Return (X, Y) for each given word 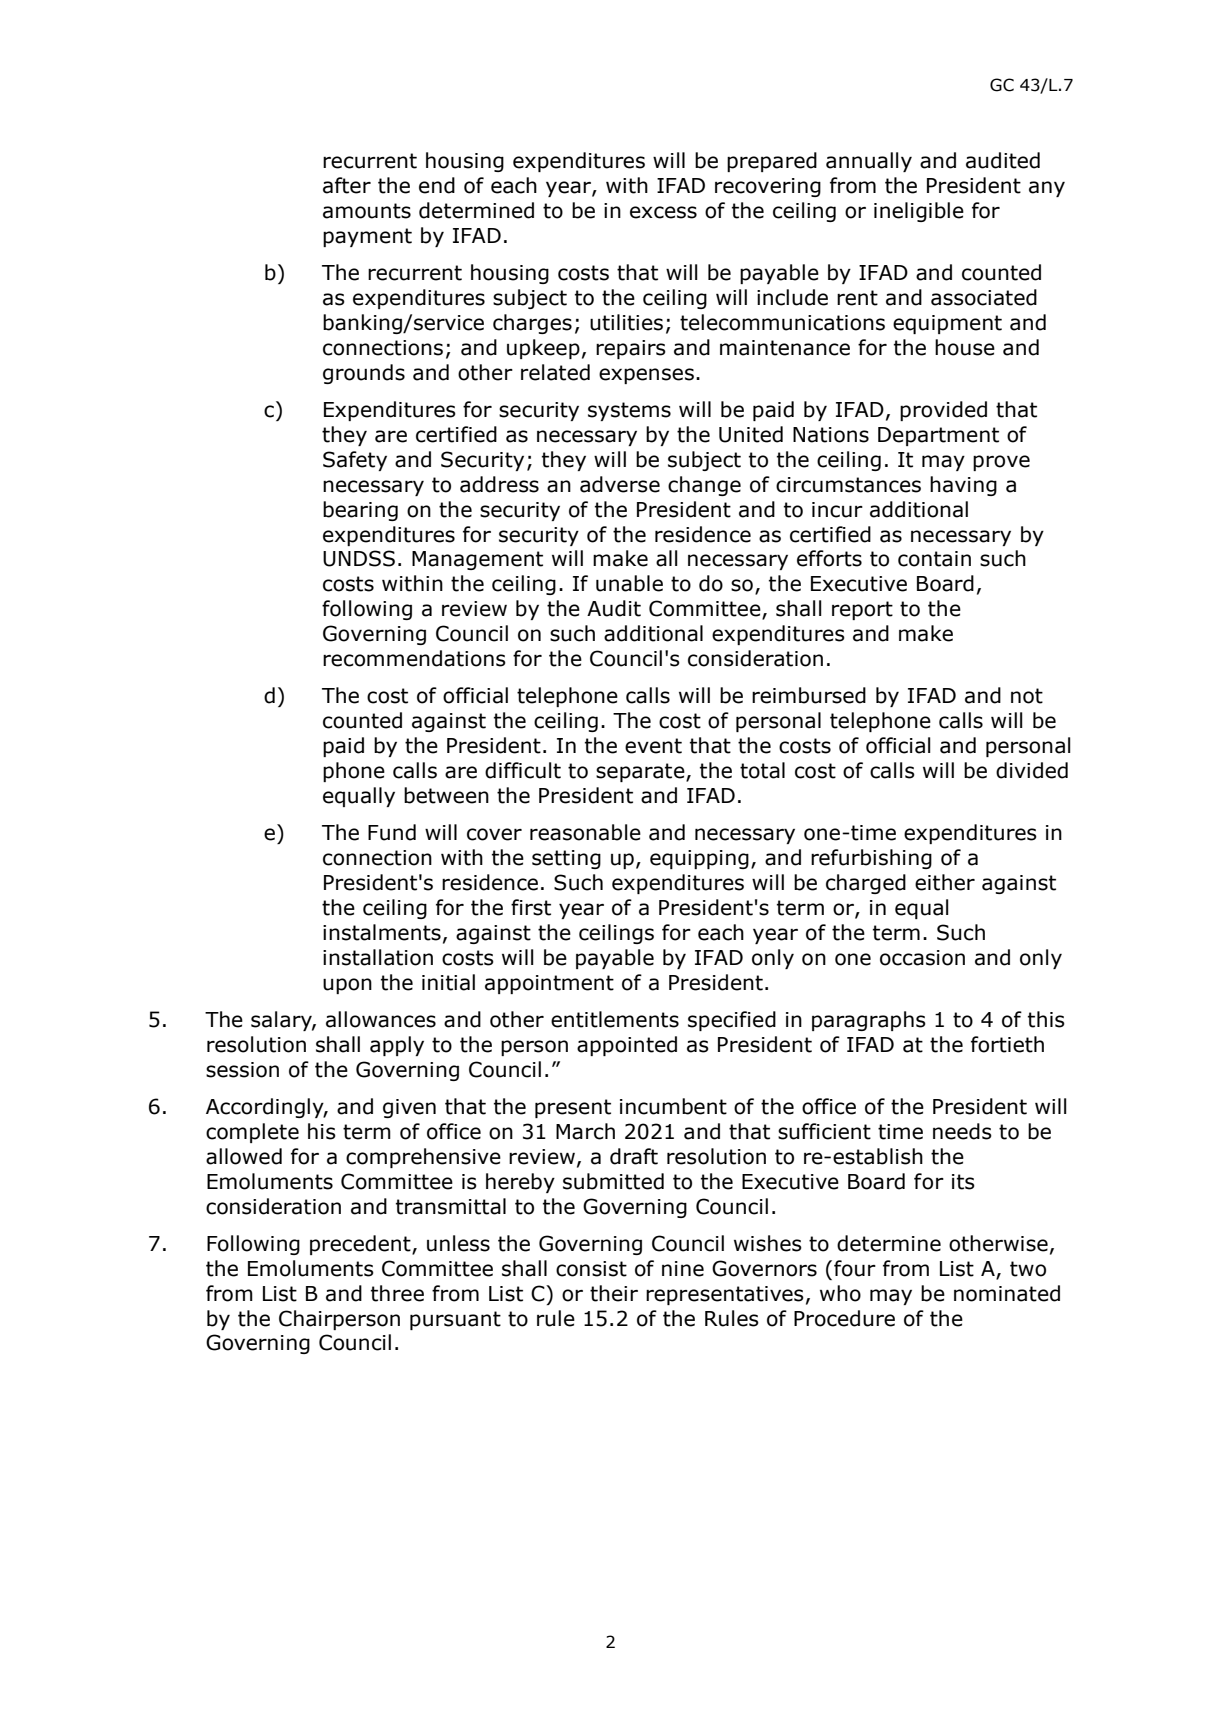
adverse (620, 484)
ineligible (919, 212)
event (653, 746)
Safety (355, 461)
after (347, 185)
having (963, 486)
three (397, 1293)
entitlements (615, 1019)
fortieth (1007, 1044)
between (446, 795)
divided (1032, 770)
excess (663, 212)
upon (347, 986)
